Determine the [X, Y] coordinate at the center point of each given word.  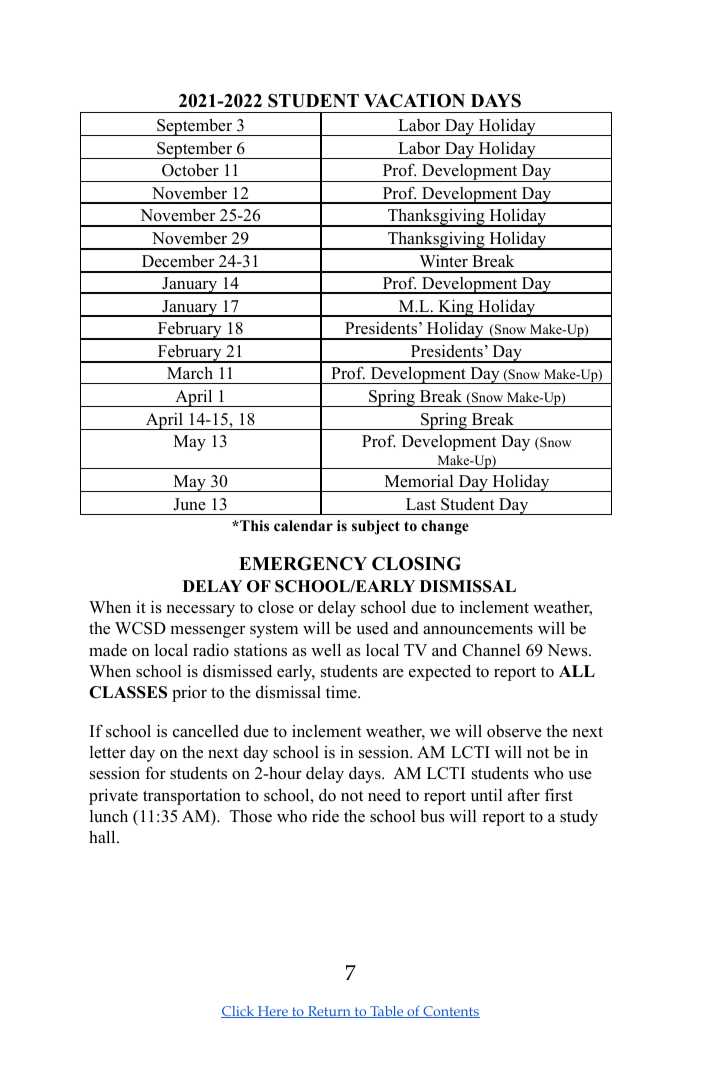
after [524, 794]
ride [325, 816]
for [155, 773]
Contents [450, 1012]
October [190, 170]
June [189, 504]
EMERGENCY [303, 564]
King [456, 308]
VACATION [414, 101]
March [190, 373]
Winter [443, 261]
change [445, 527]
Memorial [419, 481]
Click [239, 1012]
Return [329, 1012]
